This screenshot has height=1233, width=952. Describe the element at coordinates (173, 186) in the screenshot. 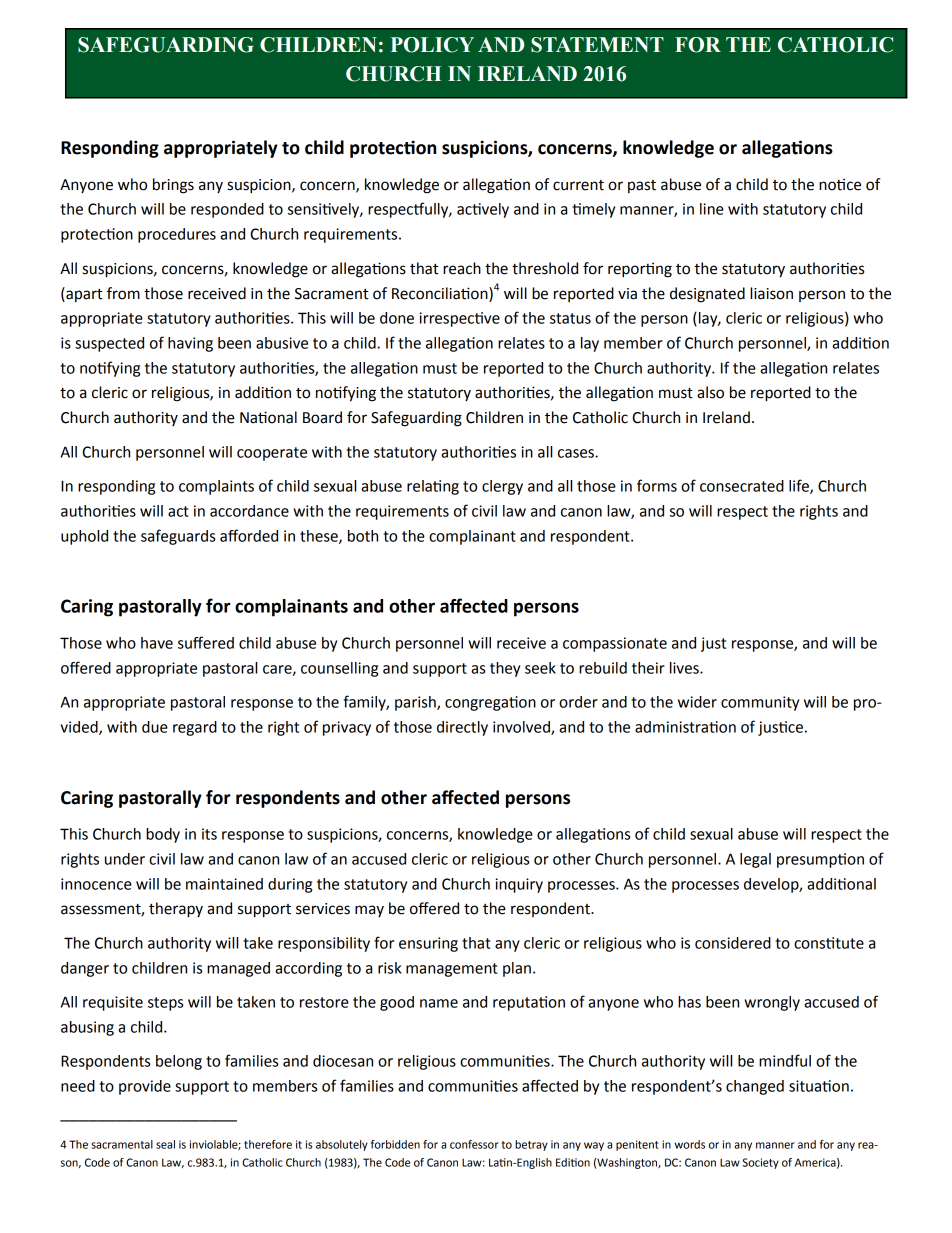

I see `brings` at that location.
